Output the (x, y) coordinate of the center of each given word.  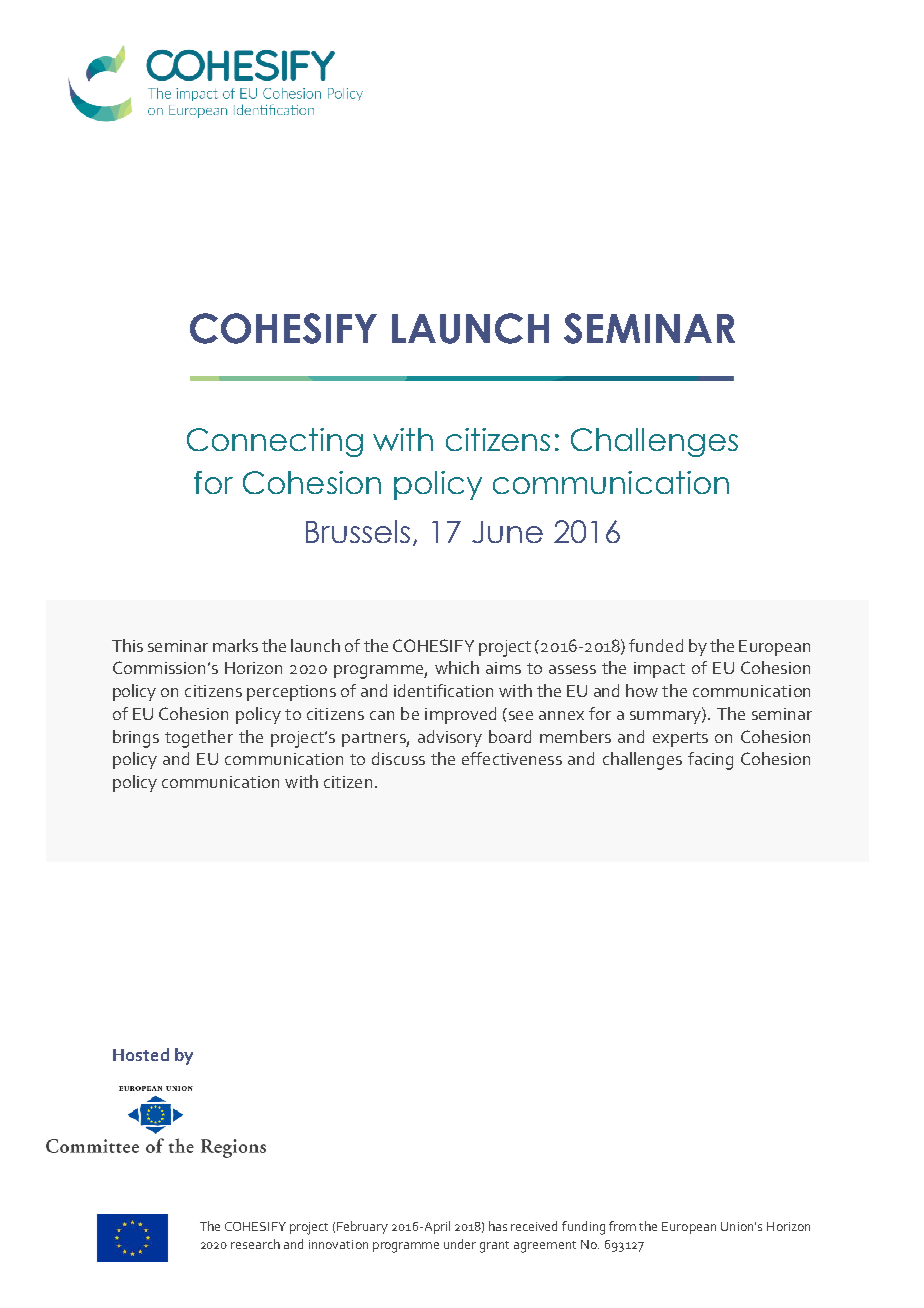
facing (710, 761)
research (255, 1244)
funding (583, 1228)
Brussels (358, 531)
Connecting (275, 442)
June (507, 532)
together (199, 739)
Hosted (141, 1054)
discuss (398, 758)
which (457, 667)
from (622, 1226)
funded (656, 645)
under (460, 1244)
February (362, 1227)
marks (235, 645)
